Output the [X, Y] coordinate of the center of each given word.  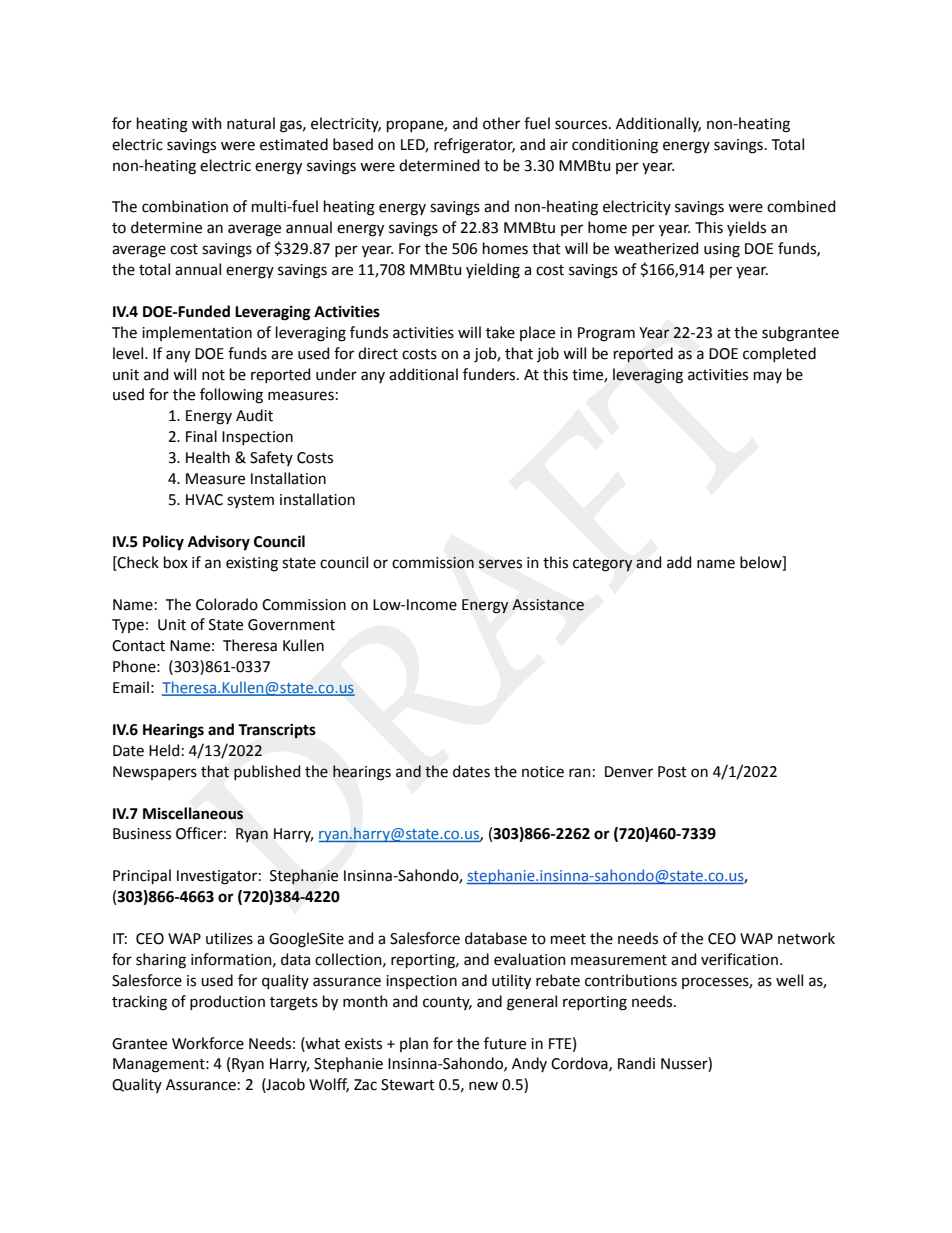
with [207, 123]
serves [500, 564]
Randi [636, 1063]
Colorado [227, 604]
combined [801, 206]
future [505, 1043]
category [603, 565]
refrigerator [474, 146]
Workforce [208, 1043]
